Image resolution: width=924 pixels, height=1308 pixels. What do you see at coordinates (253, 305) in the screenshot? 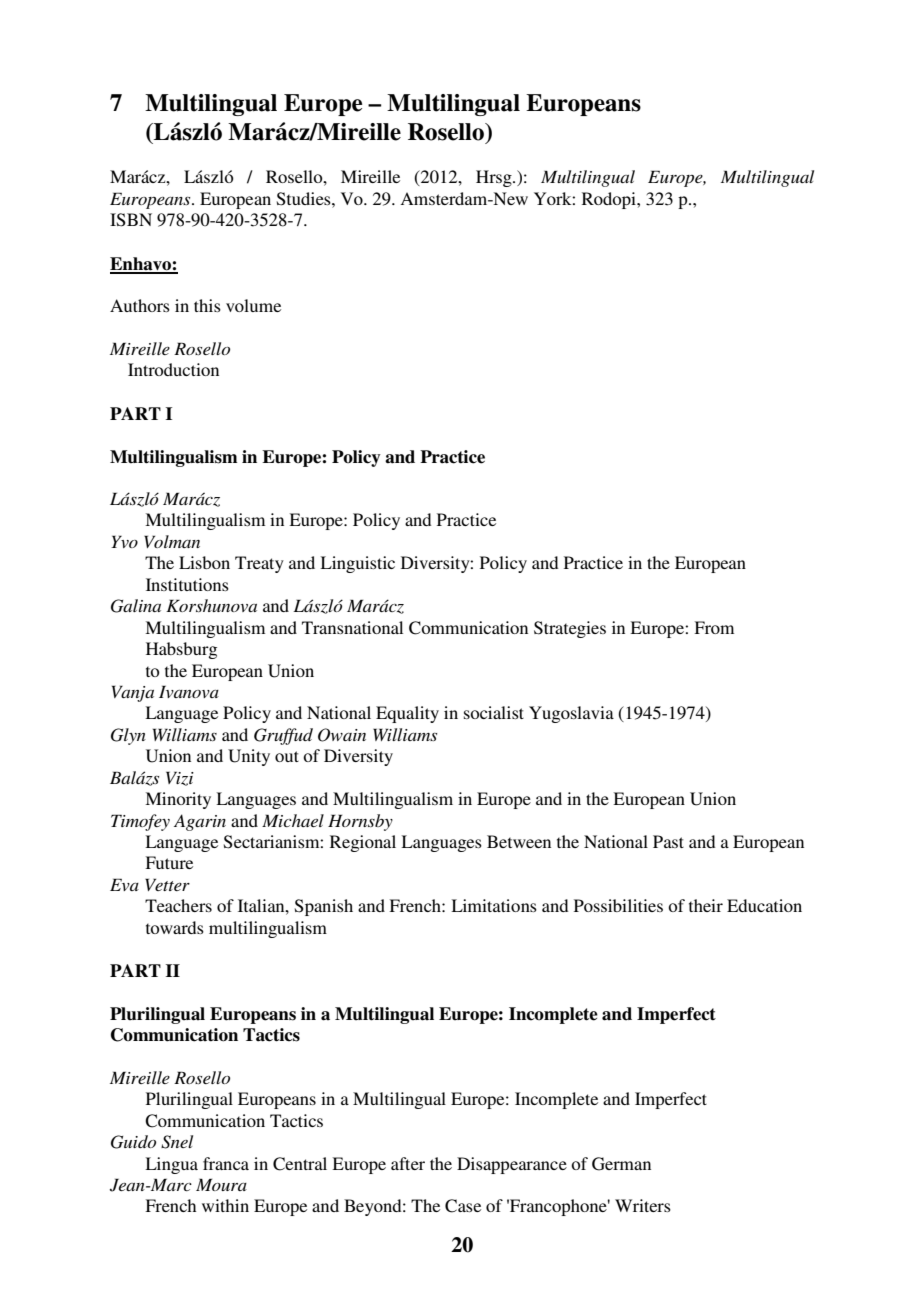
I see `volume` at bounding box center [253, 305].
